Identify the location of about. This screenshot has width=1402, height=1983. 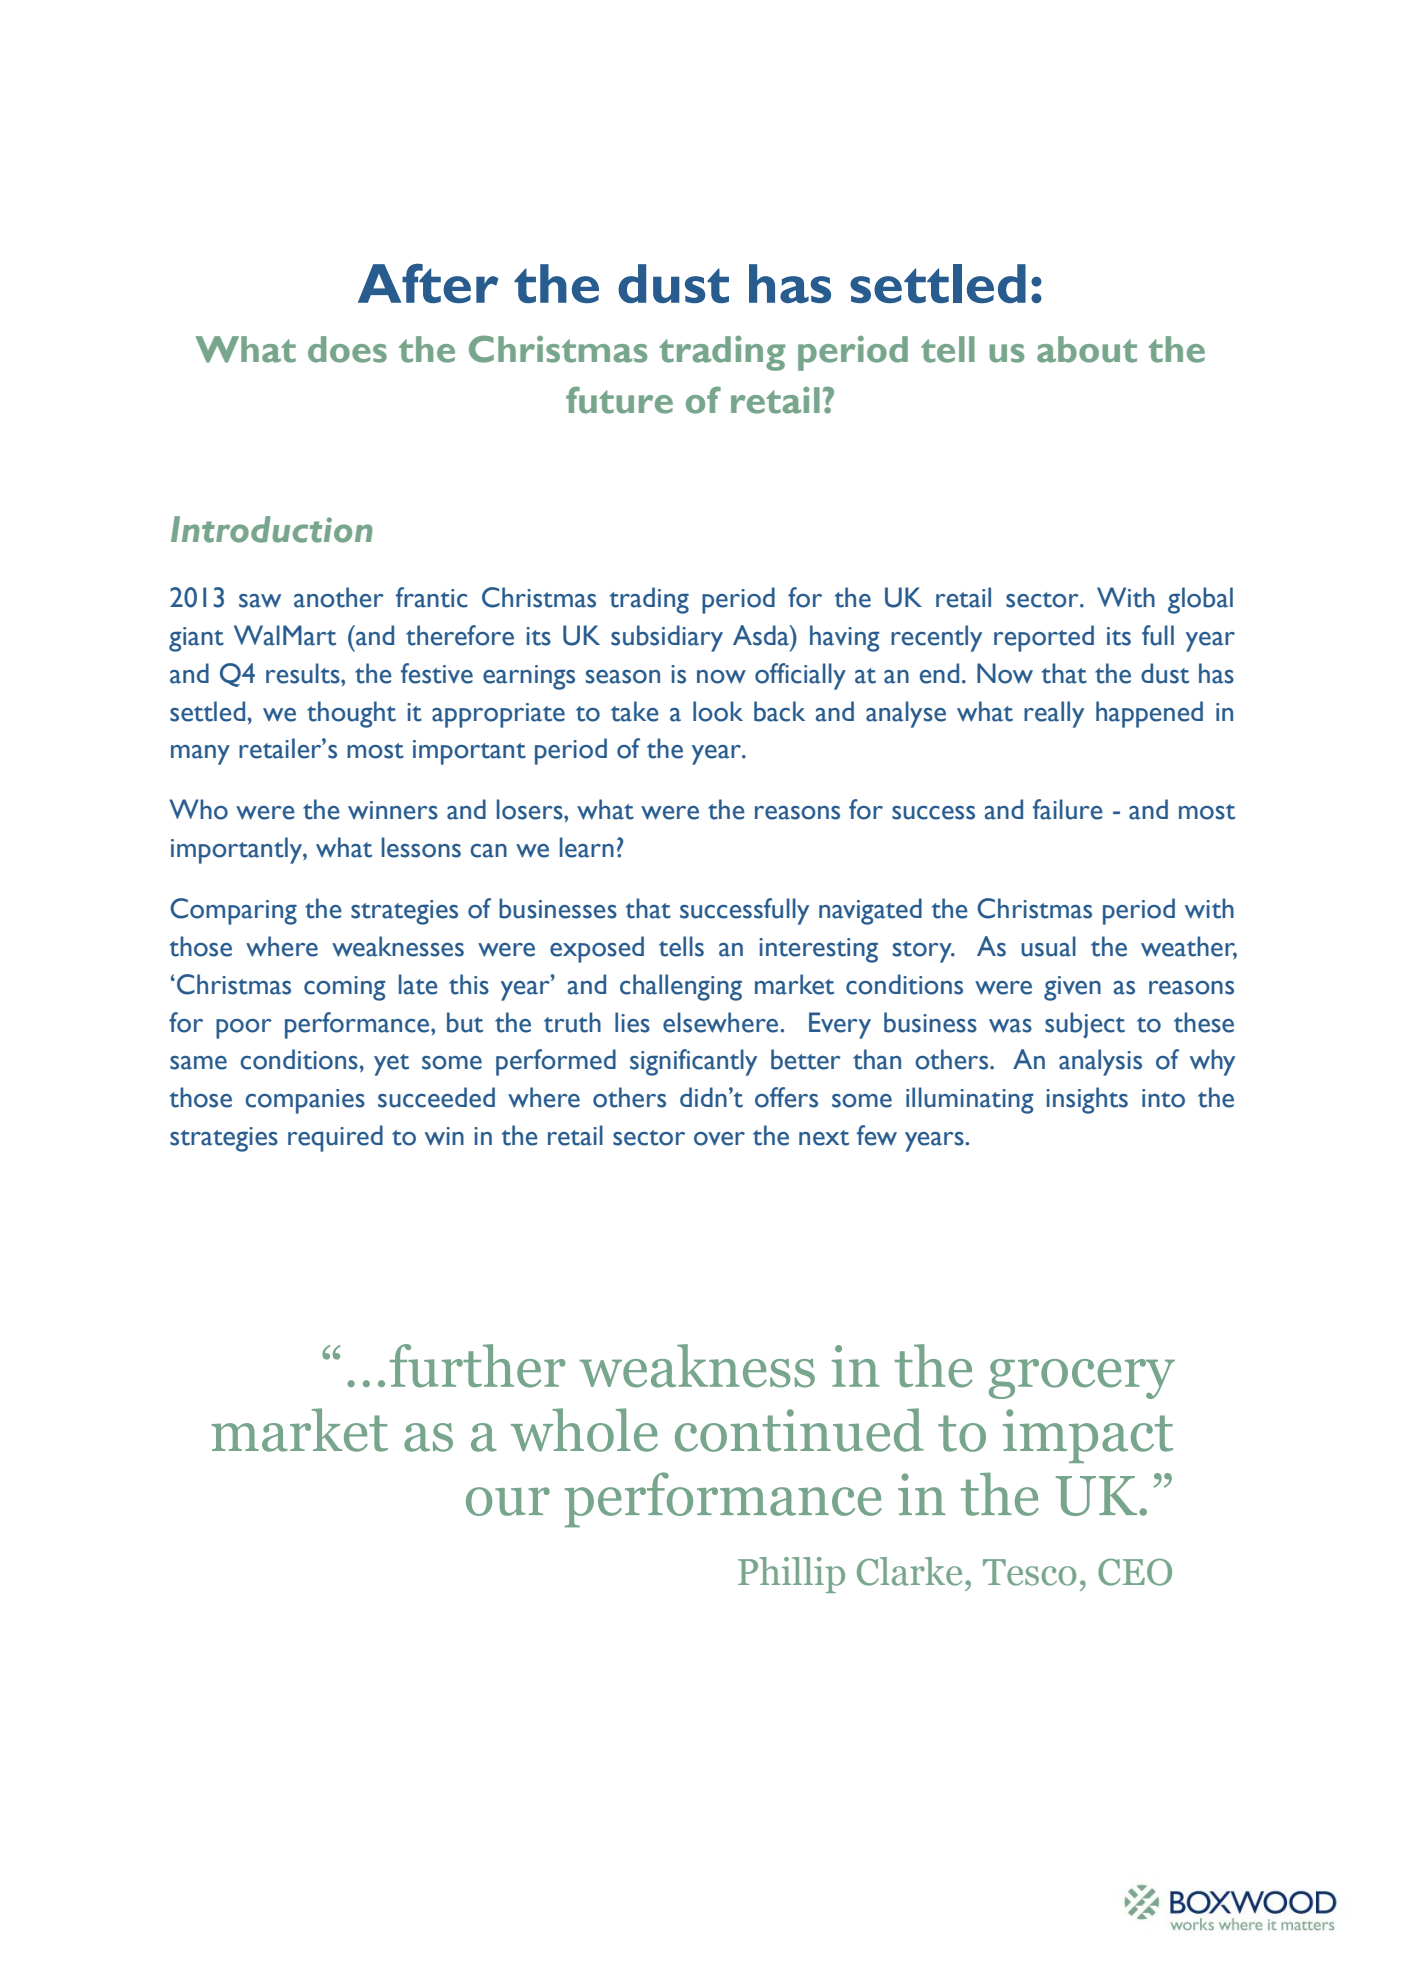
(1087, 349).
